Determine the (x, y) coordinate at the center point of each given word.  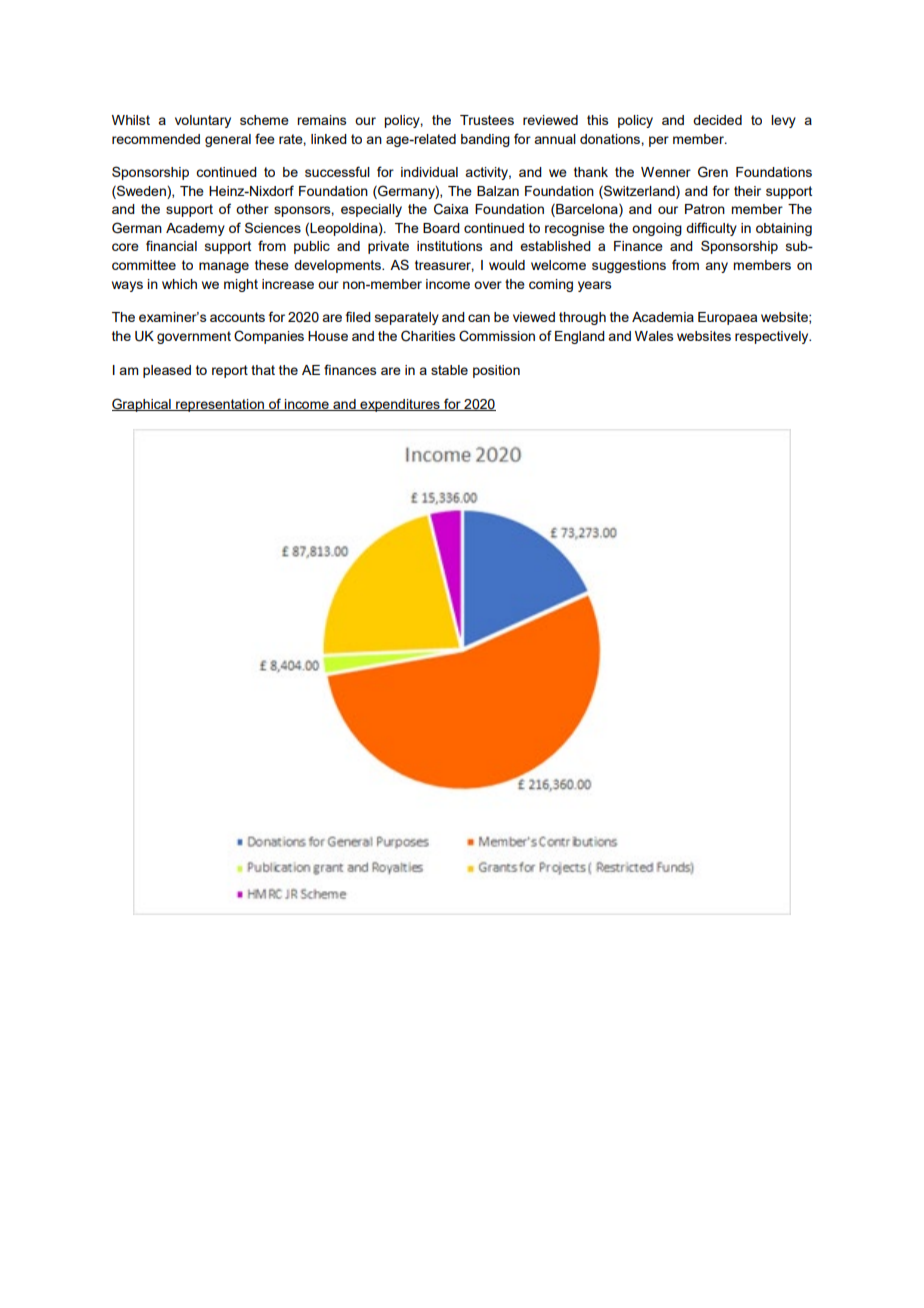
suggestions (629, 266)
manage (224, 267)
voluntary (203, 121)
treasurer (444, 266)
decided (717, 120)
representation (220, 405)
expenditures (400, 405)
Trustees (487, 120)
